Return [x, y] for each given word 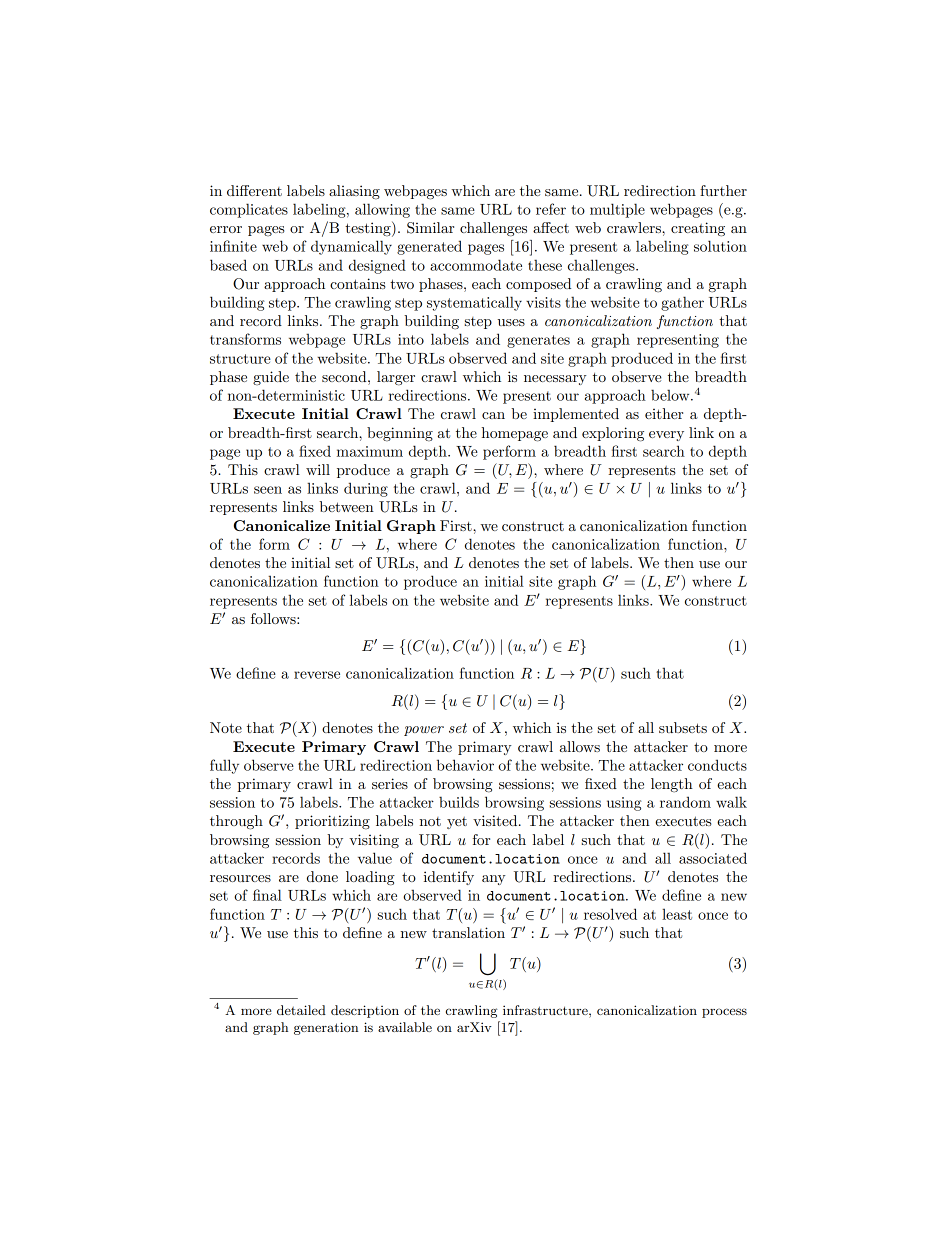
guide [271, 378]
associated [713, 858]
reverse [317, 675]
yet [457, 823]
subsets [683, 727]
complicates [249, 210]
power [424, 731]
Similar [430, 228]
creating [698, 229]
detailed [301, 1010]
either [664, 413]
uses [511, 322]
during [366, 489]
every [666, 436]
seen [268, 490]
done [322, 876]
